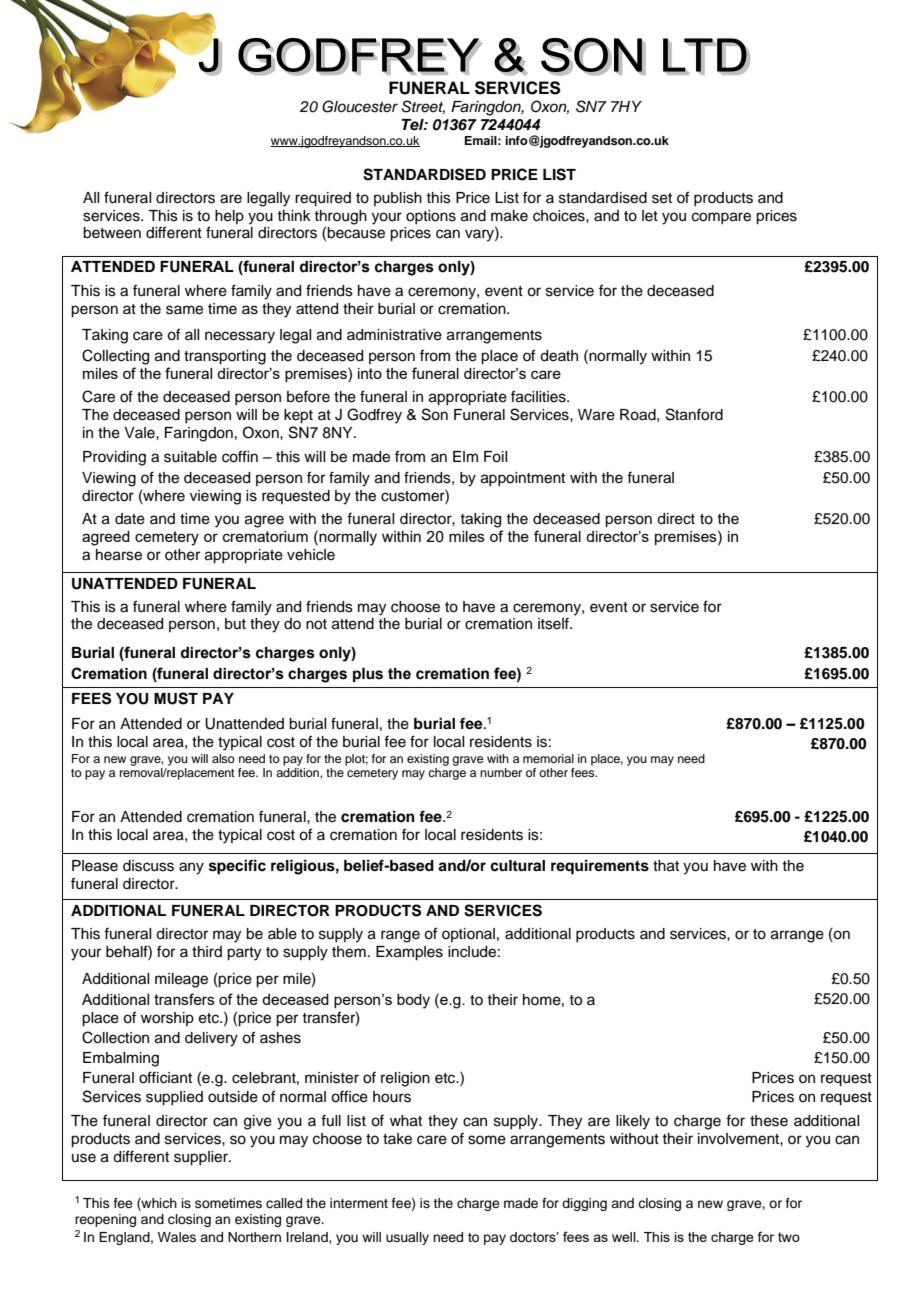 This page has height=1307, width=924. Describe the element at coordinates (223, 758) in the page. I see `also` at that location.
